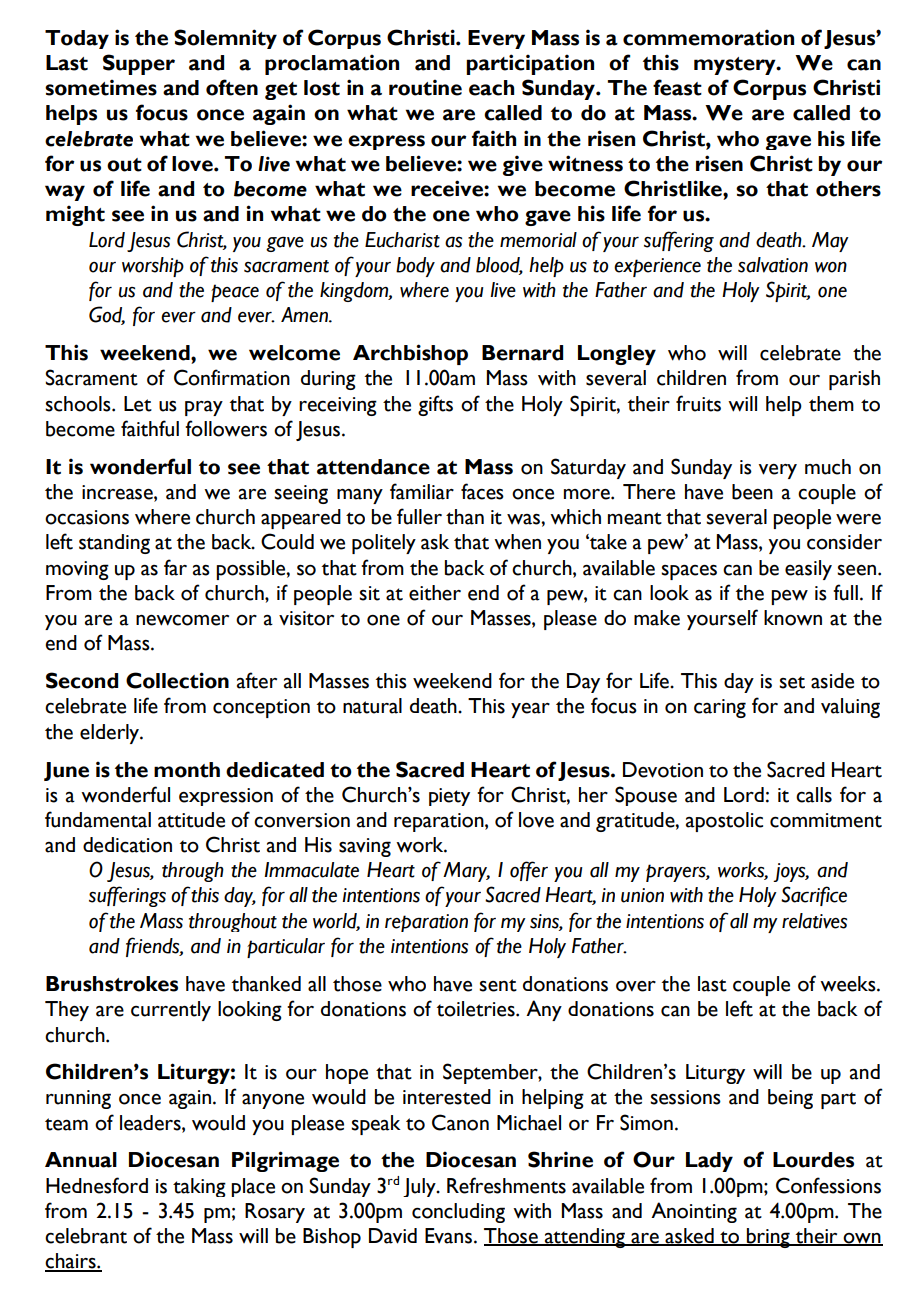 The image size is (924, 1308). Describe the element at coordinates (226, 428) in the image. I see `followers` at that location.
